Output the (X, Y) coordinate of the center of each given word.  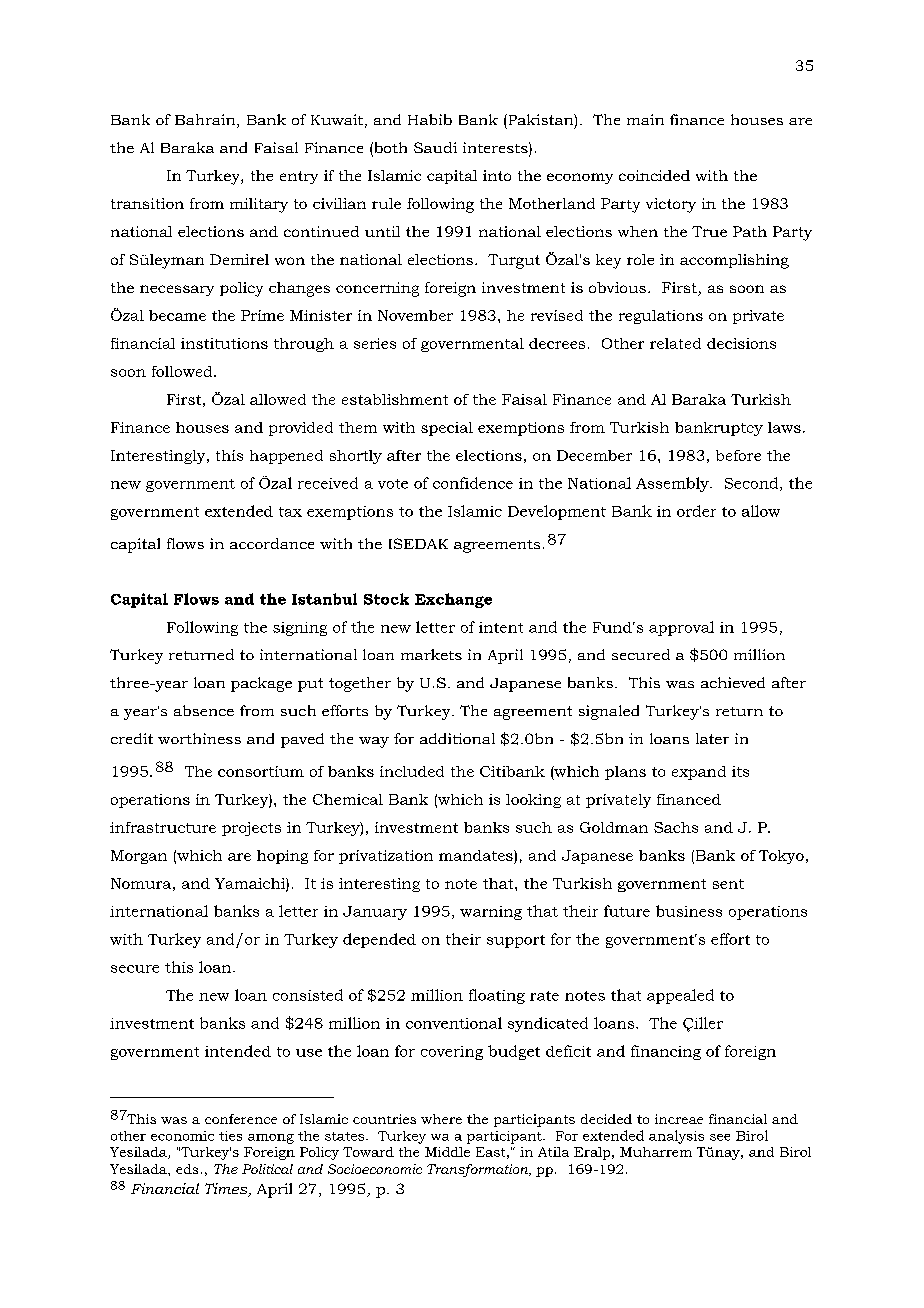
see (720, 1137)
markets (431, 654)
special (447, 429)
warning (491, 913)
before (738, 455)
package (261, 684)
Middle (447, 1152)
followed (183, 371)
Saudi (435, 147)
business (689, 911)
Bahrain (206, 121)
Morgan (139, 857)
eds (187, 1169)
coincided (654, 175)
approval (681, 628)
